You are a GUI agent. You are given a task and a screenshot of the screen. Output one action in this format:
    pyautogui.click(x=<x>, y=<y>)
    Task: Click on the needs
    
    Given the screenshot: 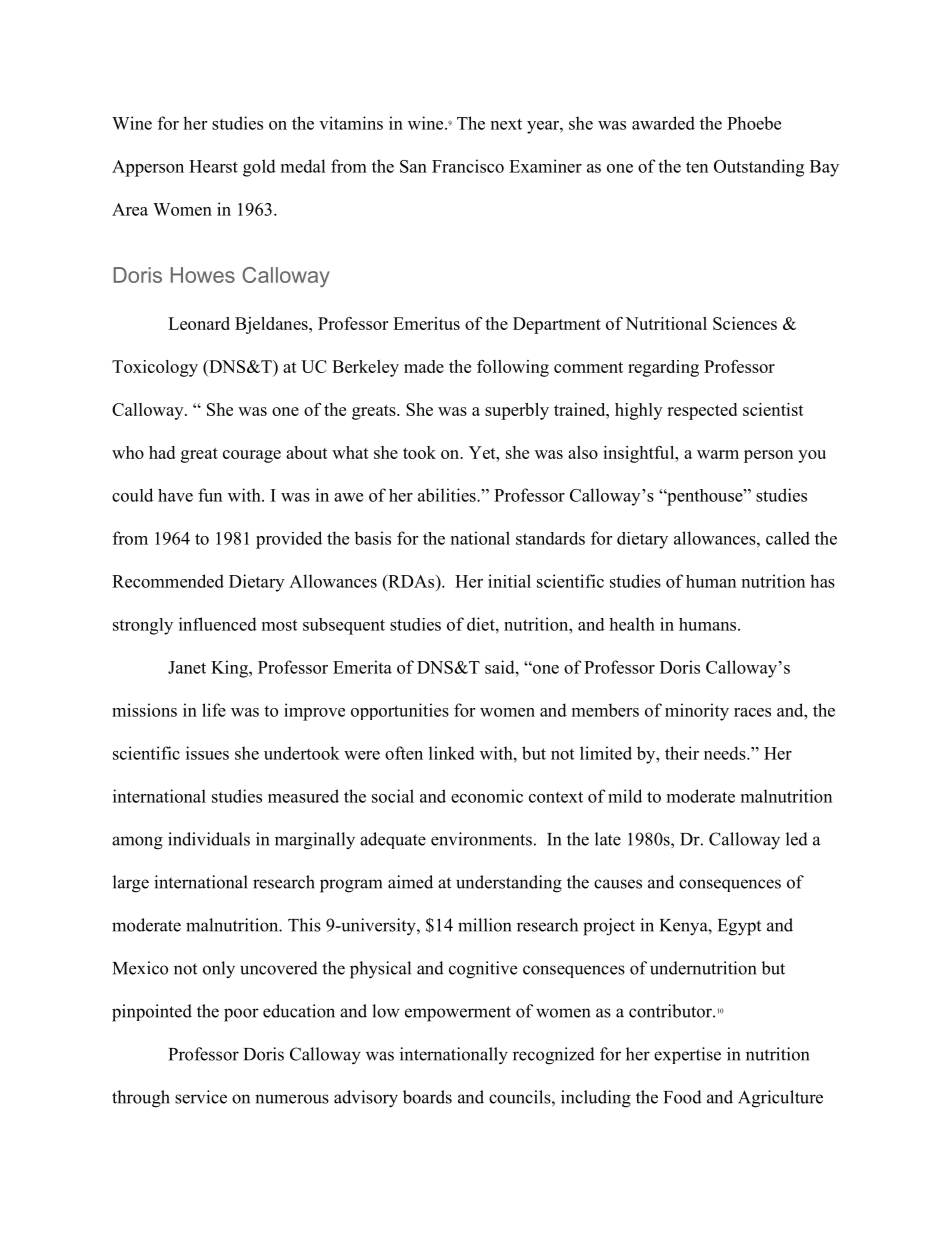 What is the action you would take?
    pyautogui.click(x=726, y=753)
